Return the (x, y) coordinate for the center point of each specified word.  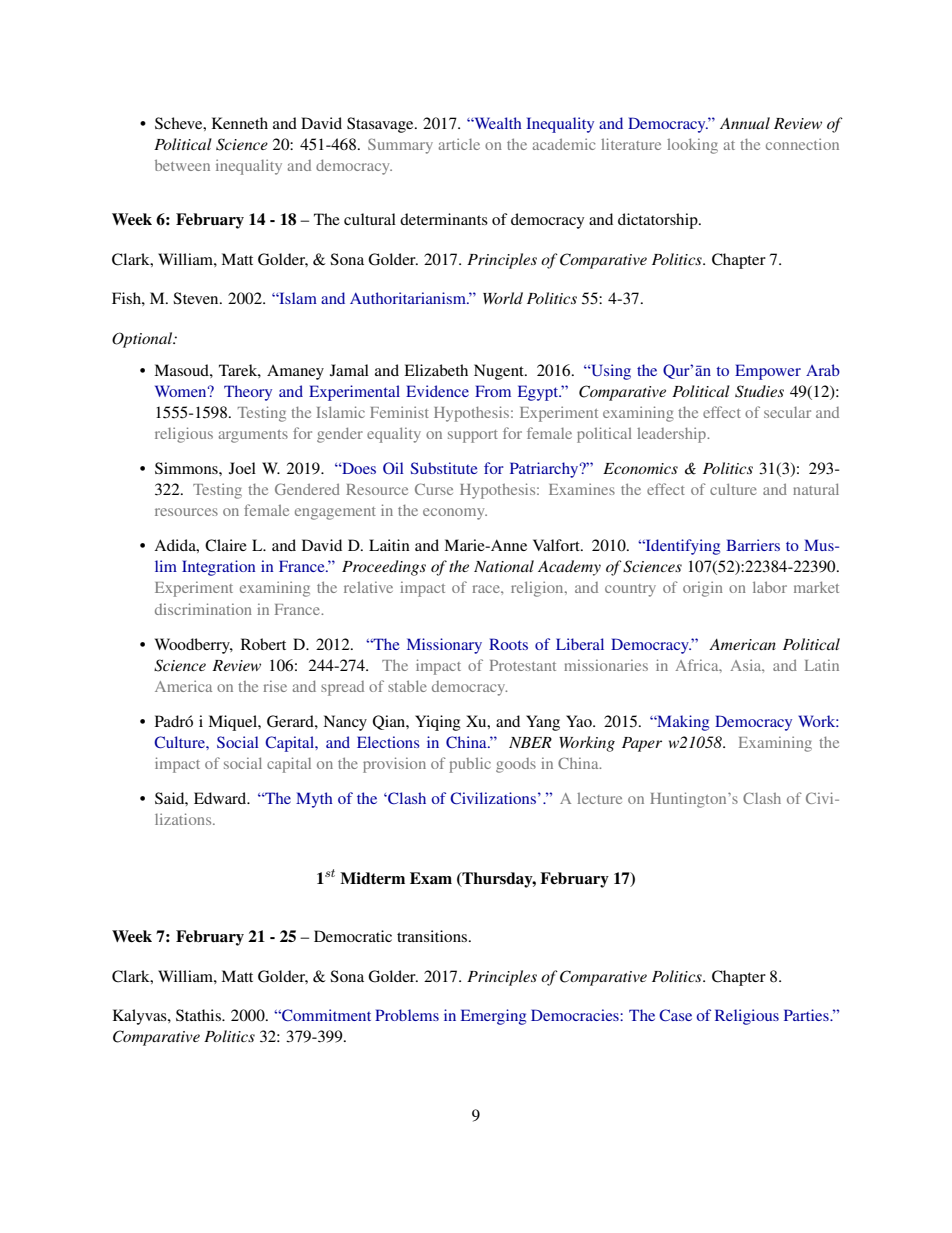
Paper (642, 744)
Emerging (493, 1017)
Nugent (500, 372)
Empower (768, 372)
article (459, 144)
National (504, 566)
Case (675, 1015)
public (470, 765)
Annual (745, 123)
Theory (248, 393)
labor (770, 587)
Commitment (325, 1015)
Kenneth (240, 123)
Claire (226, 545)
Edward (221, 798)
